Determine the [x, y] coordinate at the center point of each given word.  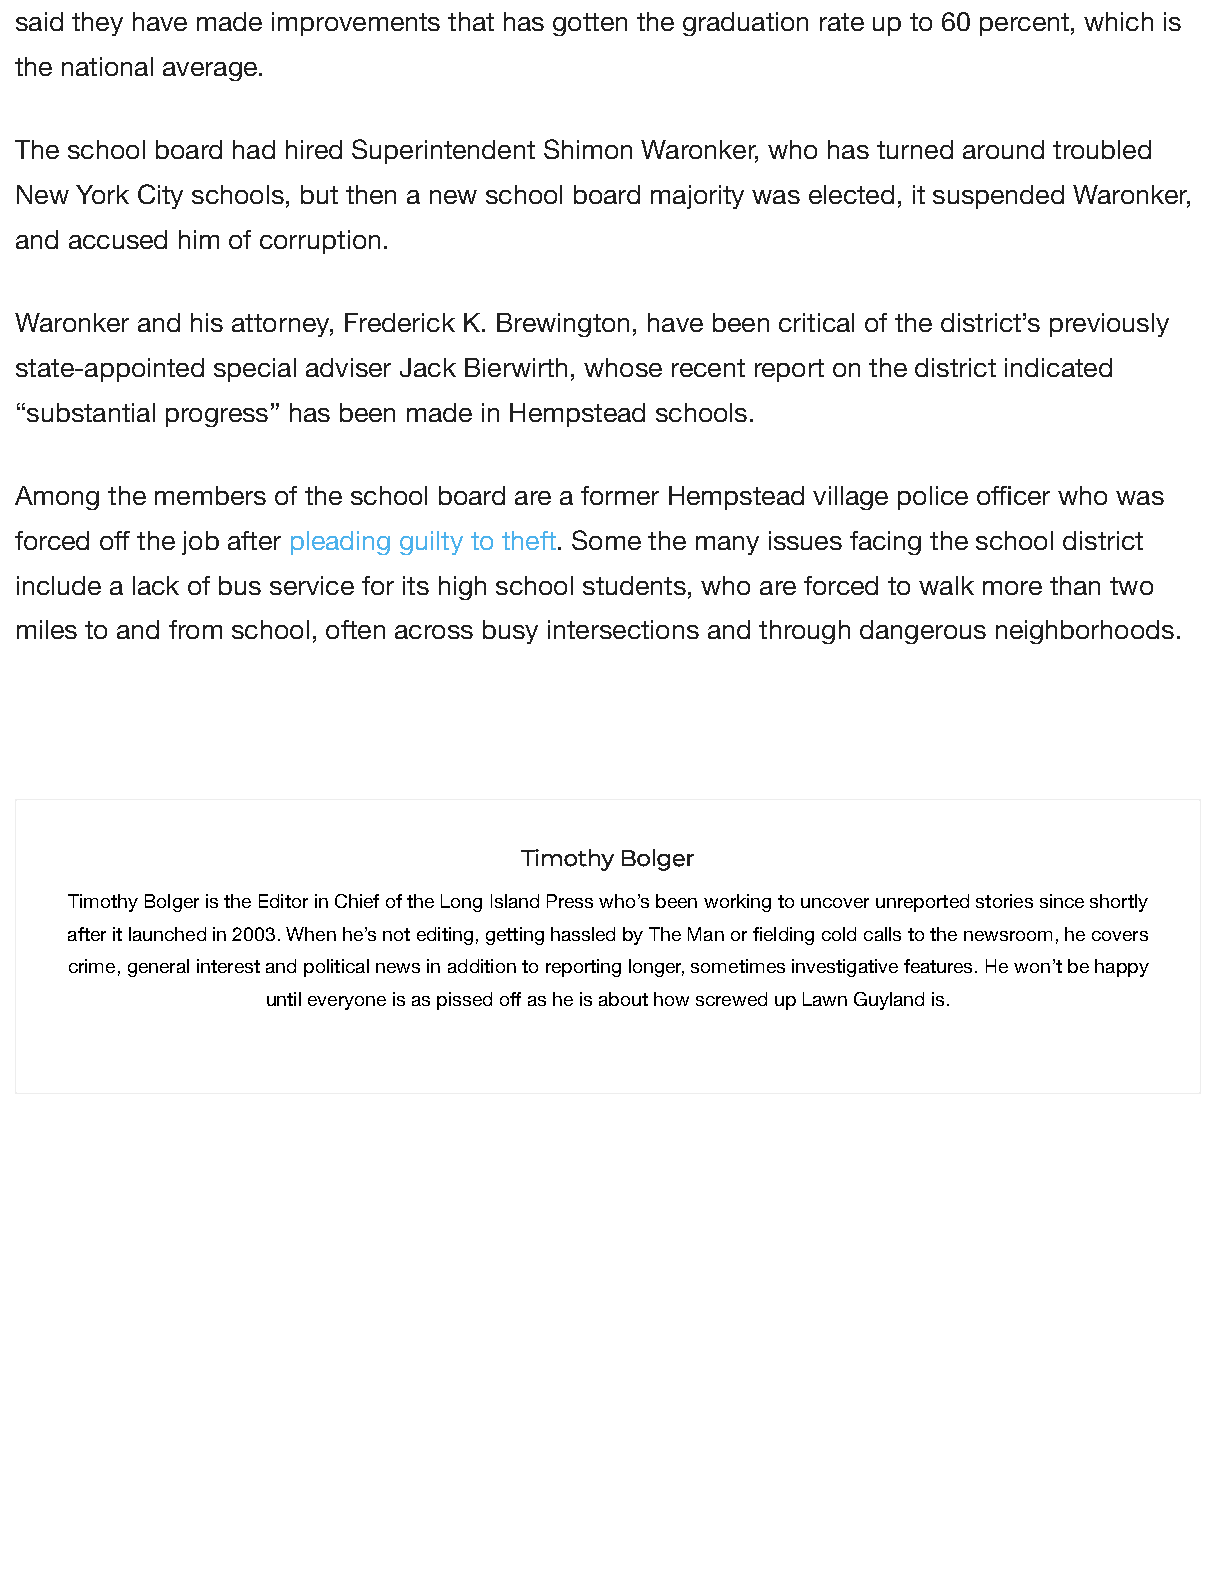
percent [1024, 24]
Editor [283, 901]
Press [570, 901]
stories [1004, 901]
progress [217, 417]
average [210, 71]
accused [118, 239]
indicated [1058, 367]
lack [156, 585]
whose [623, 367]
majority [697, 197]
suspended [998, 197]
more [1012, 588]
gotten [590, 24]
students [634, 585]
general [158, 968]
